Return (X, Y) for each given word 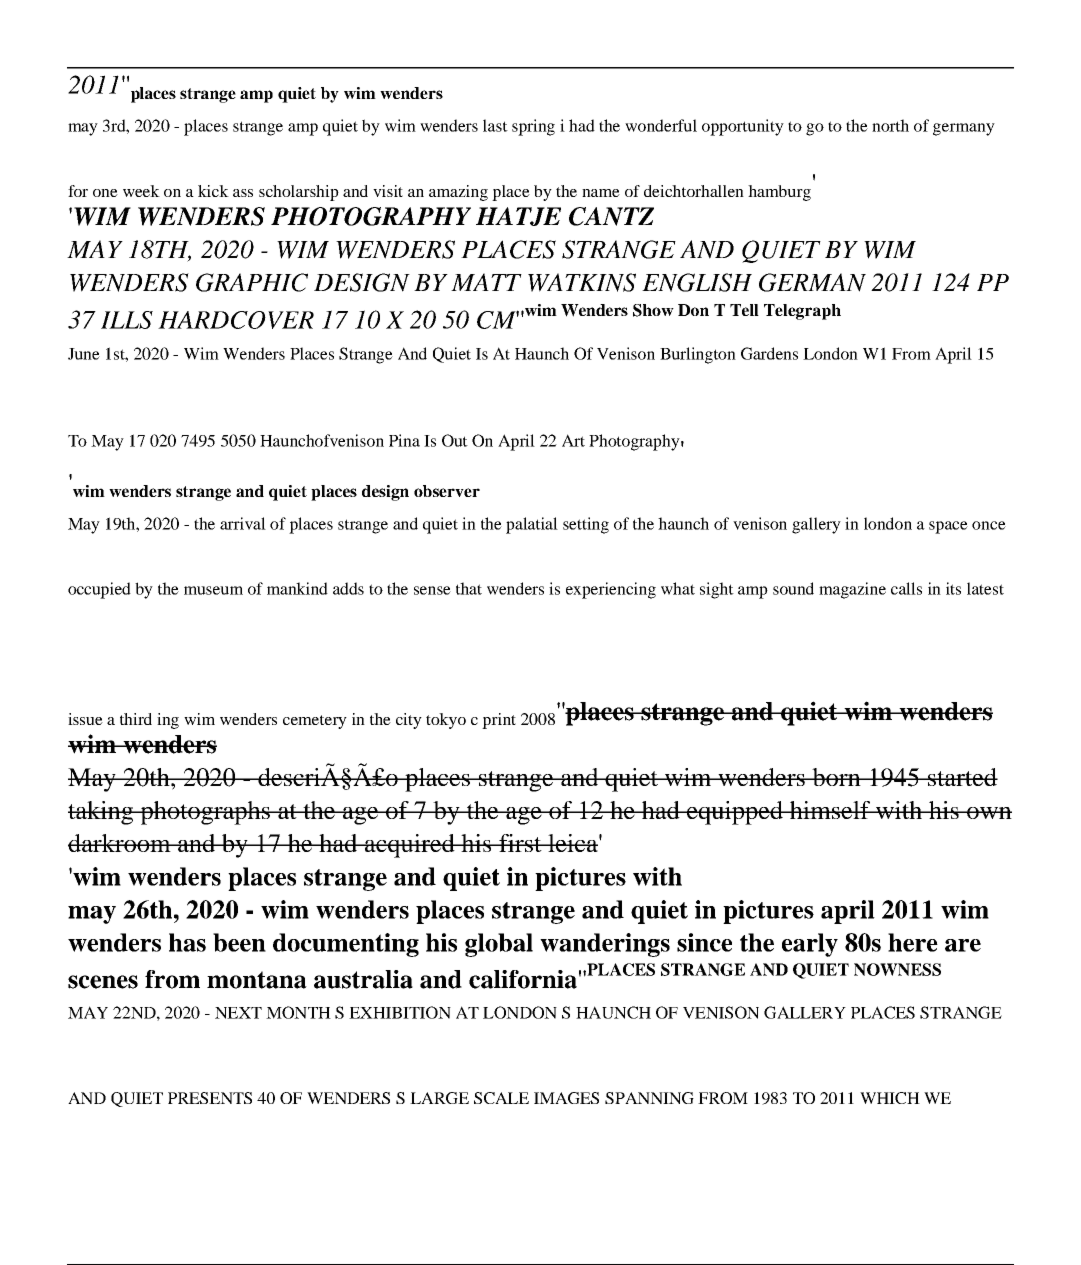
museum (213, 590)
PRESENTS (210, 1098)
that (469, 588)
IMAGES (566, 1098)
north (890, 125)
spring (533, 127)
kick (213, 191)
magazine (852, 590)
